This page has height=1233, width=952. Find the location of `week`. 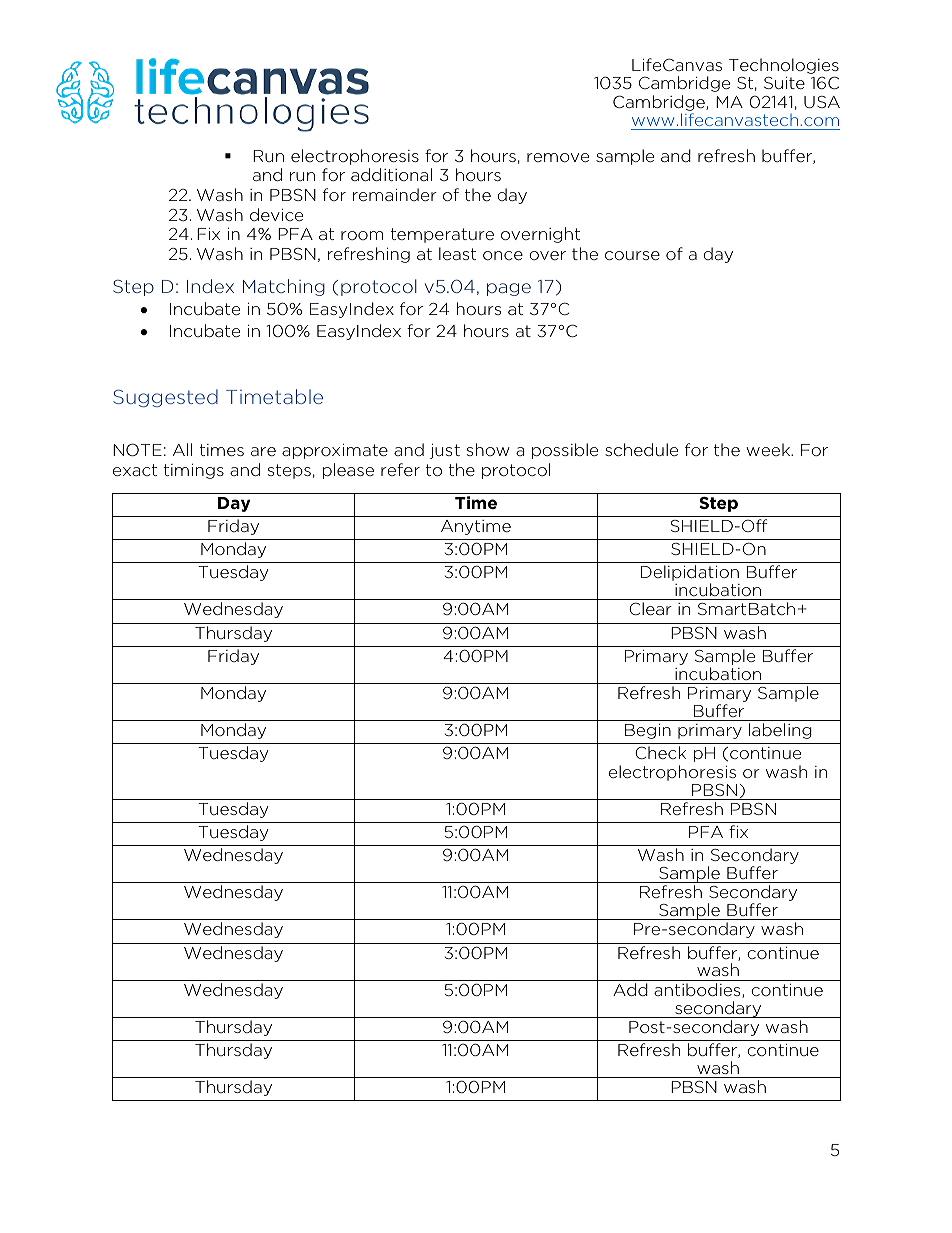

week is located at coordinates (769, 449).
